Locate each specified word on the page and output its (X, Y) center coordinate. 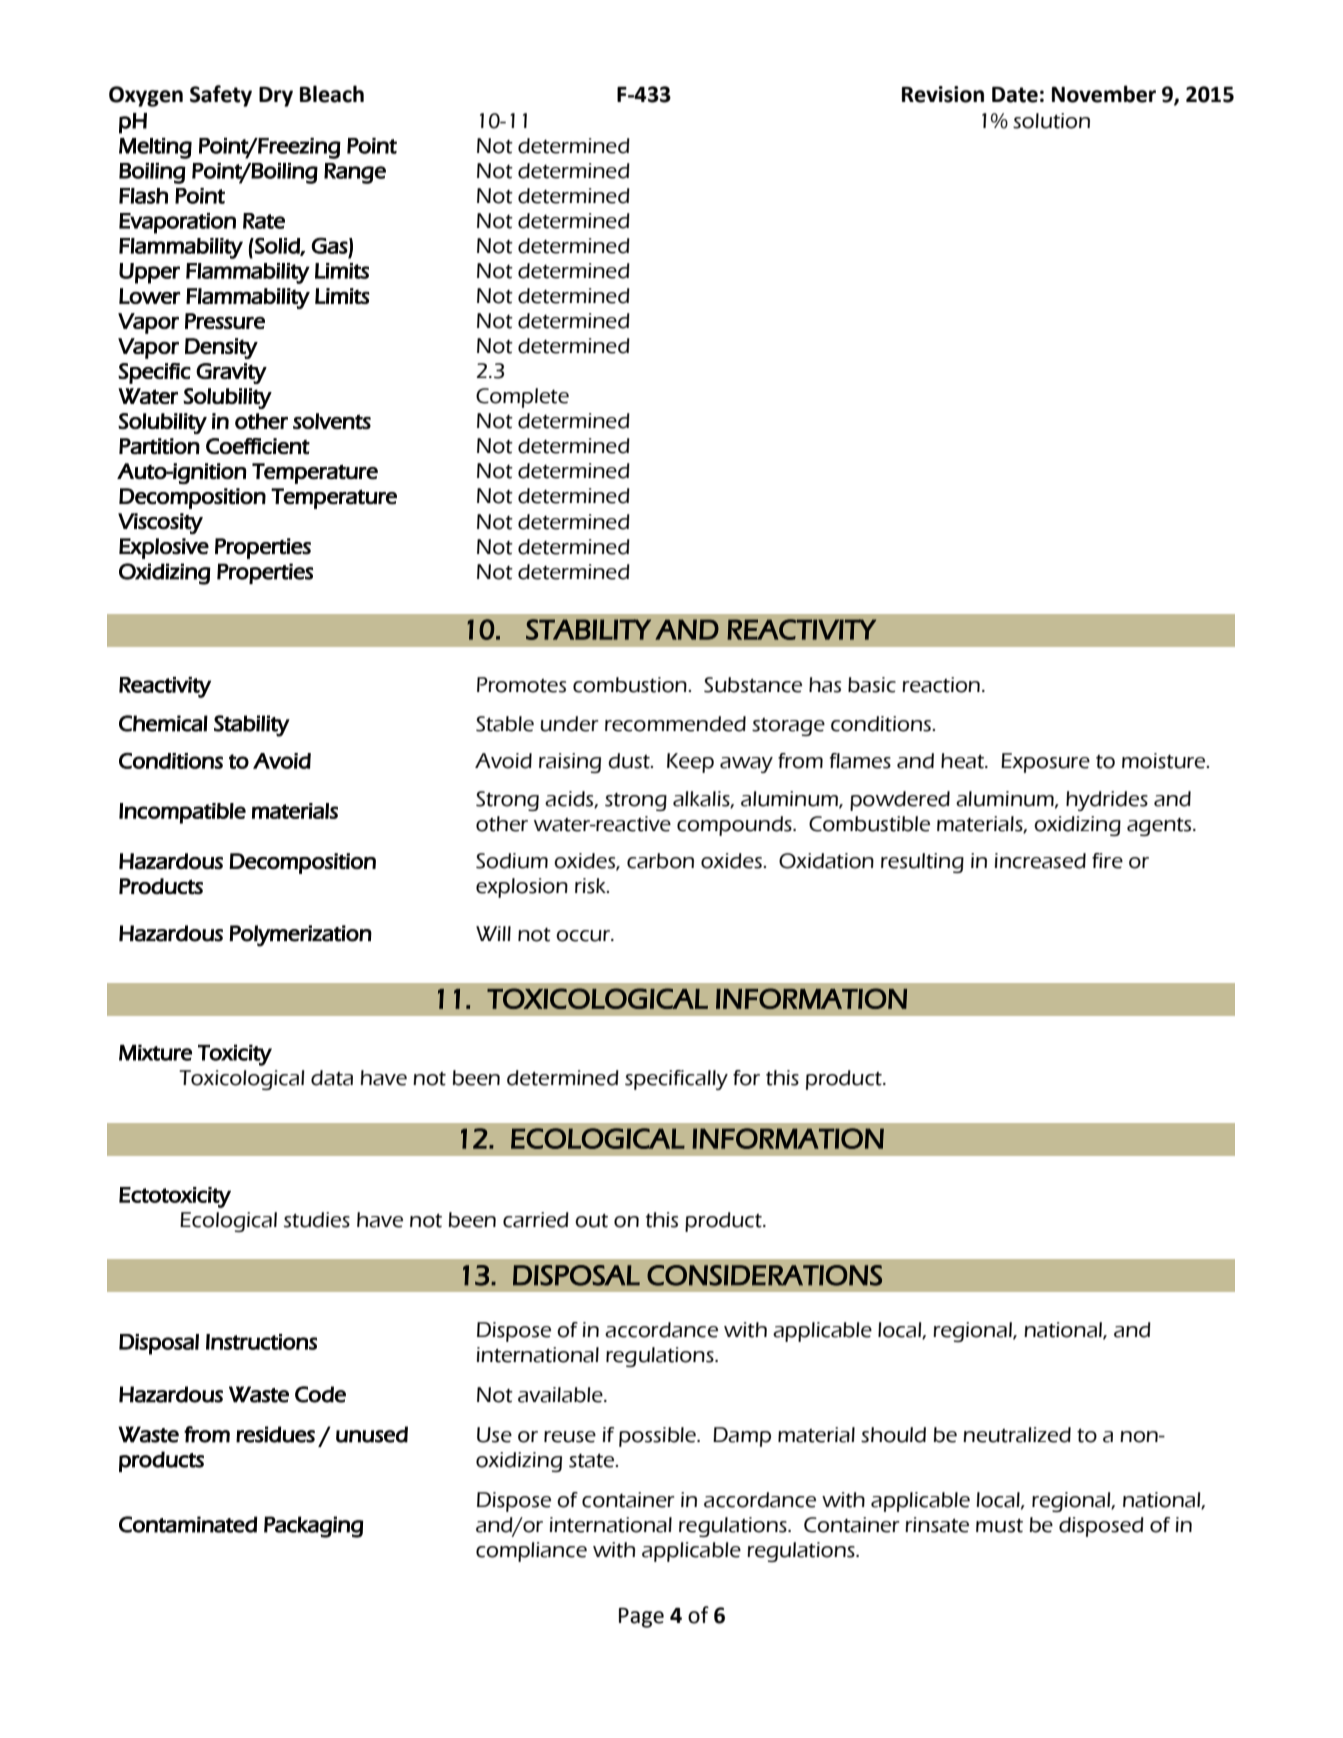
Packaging (314, 1527)
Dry (276, 97)
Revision (943, 94)
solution (1051, 121)
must (999, 1526)
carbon (660, 861)
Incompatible (182, 813)
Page (641, 1618)
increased (1040, 861)
